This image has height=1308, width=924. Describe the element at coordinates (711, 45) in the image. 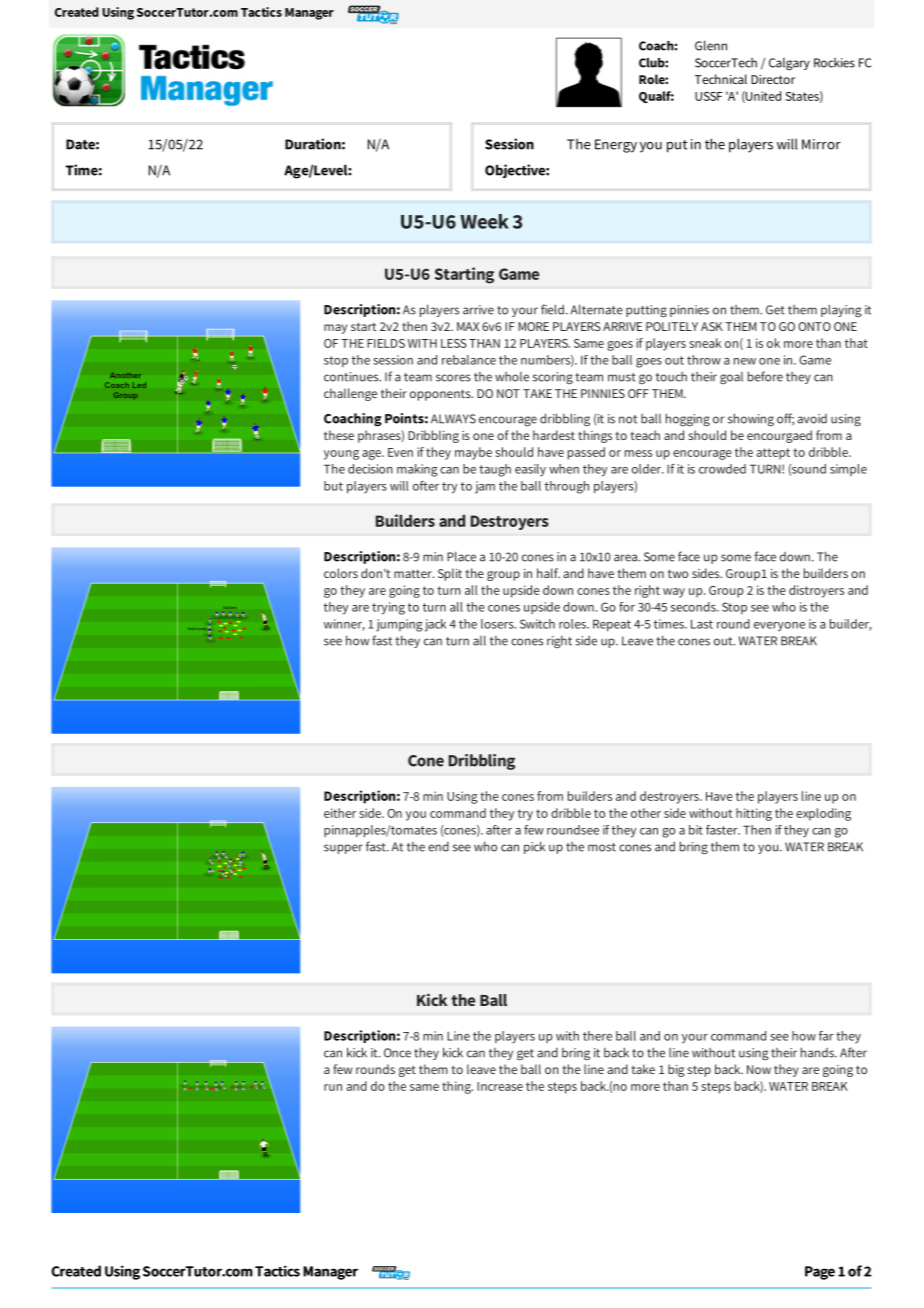

I see `Glenn` at that location.
